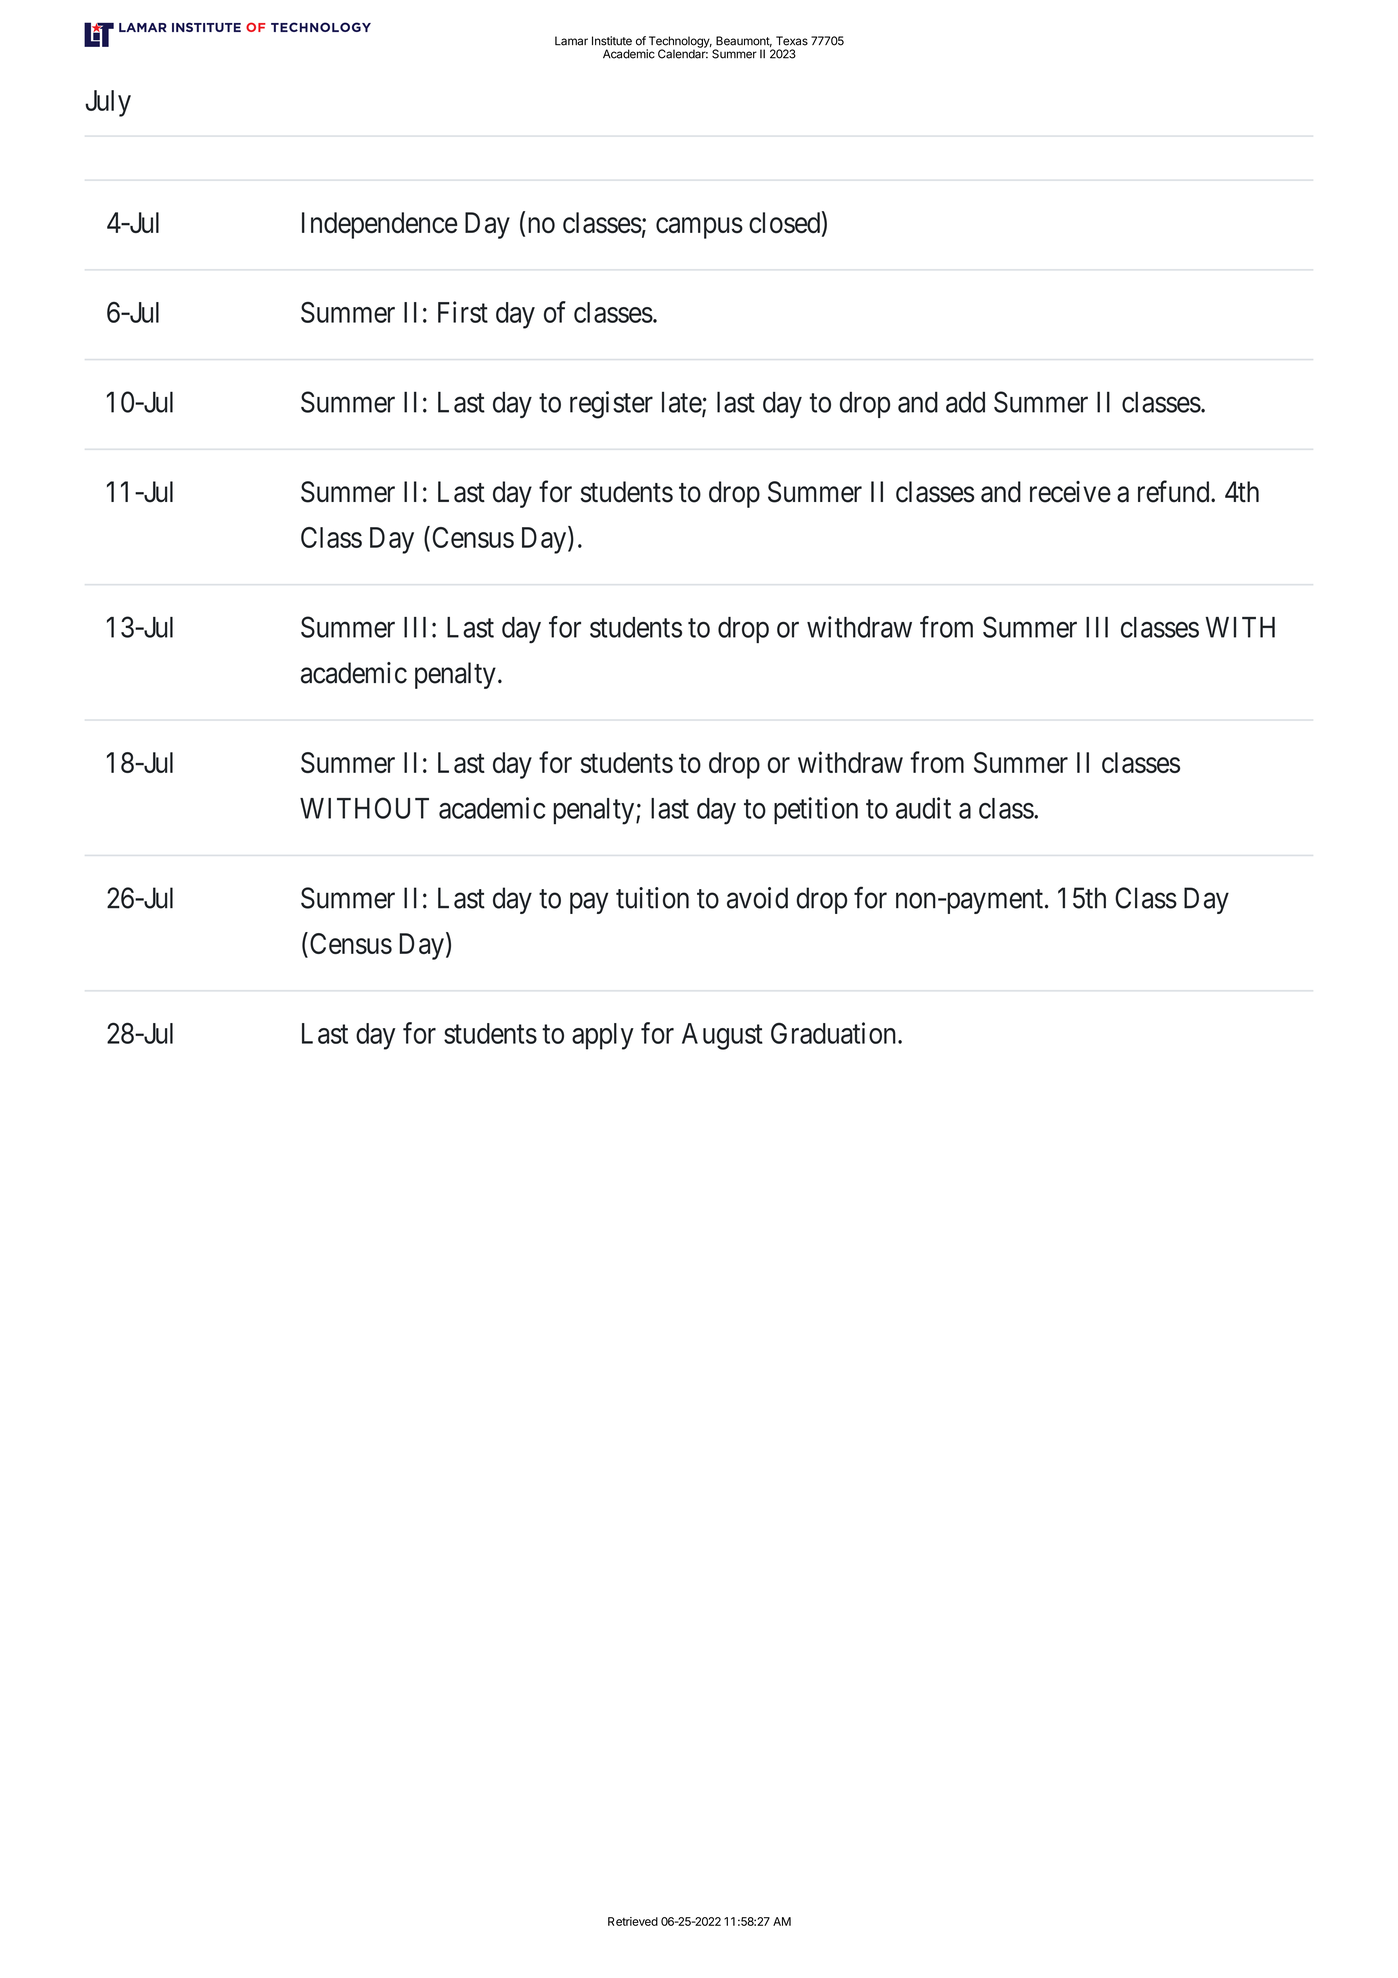 The height and width of the image is (1978, 1398). What do you see at coordinates (633, 1921) in the image?
I see `Retrieved` at bounding box center [633, 1921].
